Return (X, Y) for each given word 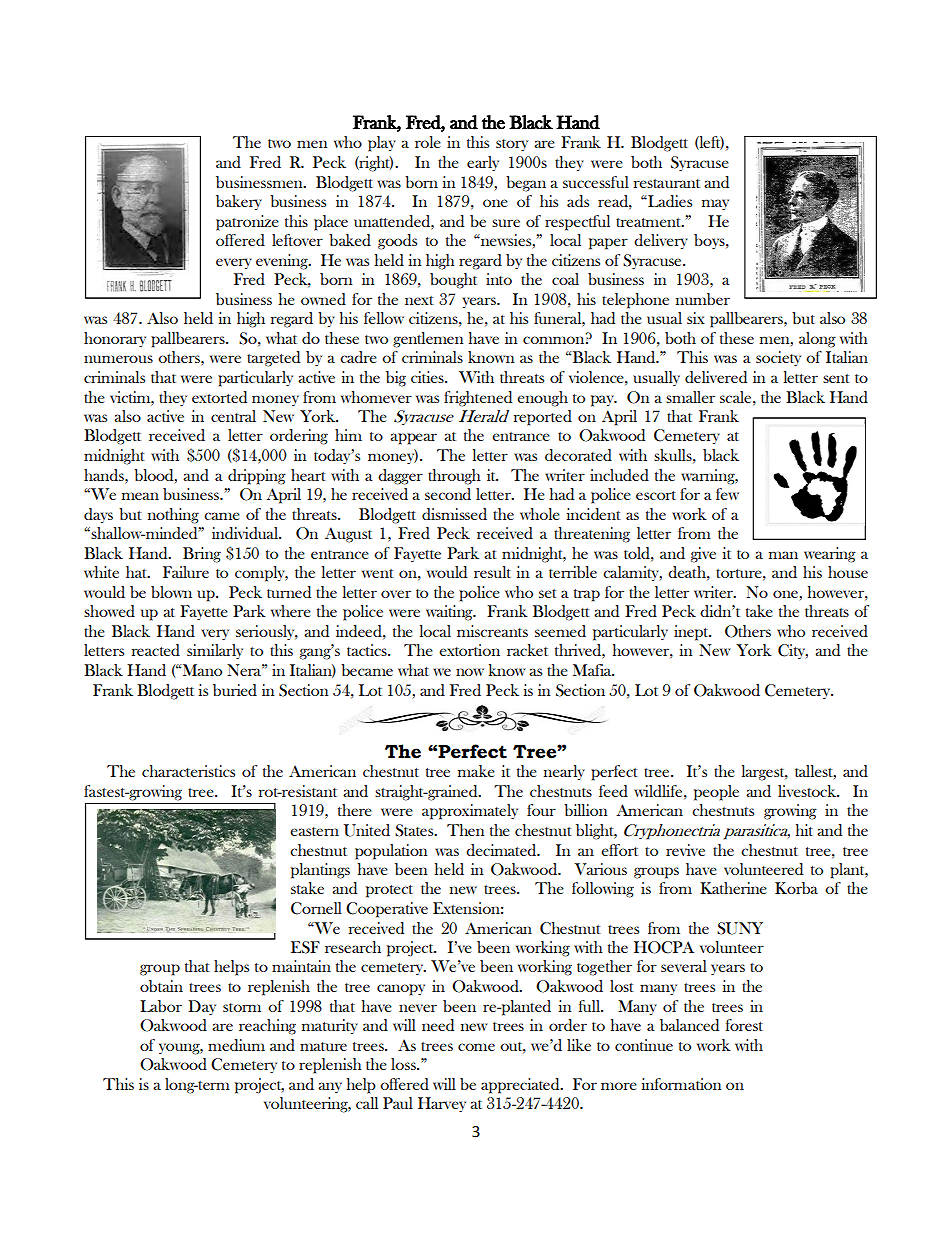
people (716, 793)
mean (140, 496)
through (454, 477)
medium (236, 1045)
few (727, 494)
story (512, 145)
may (715, 204)
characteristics (188, 771)
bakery (239, 202)
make (476, 771)
